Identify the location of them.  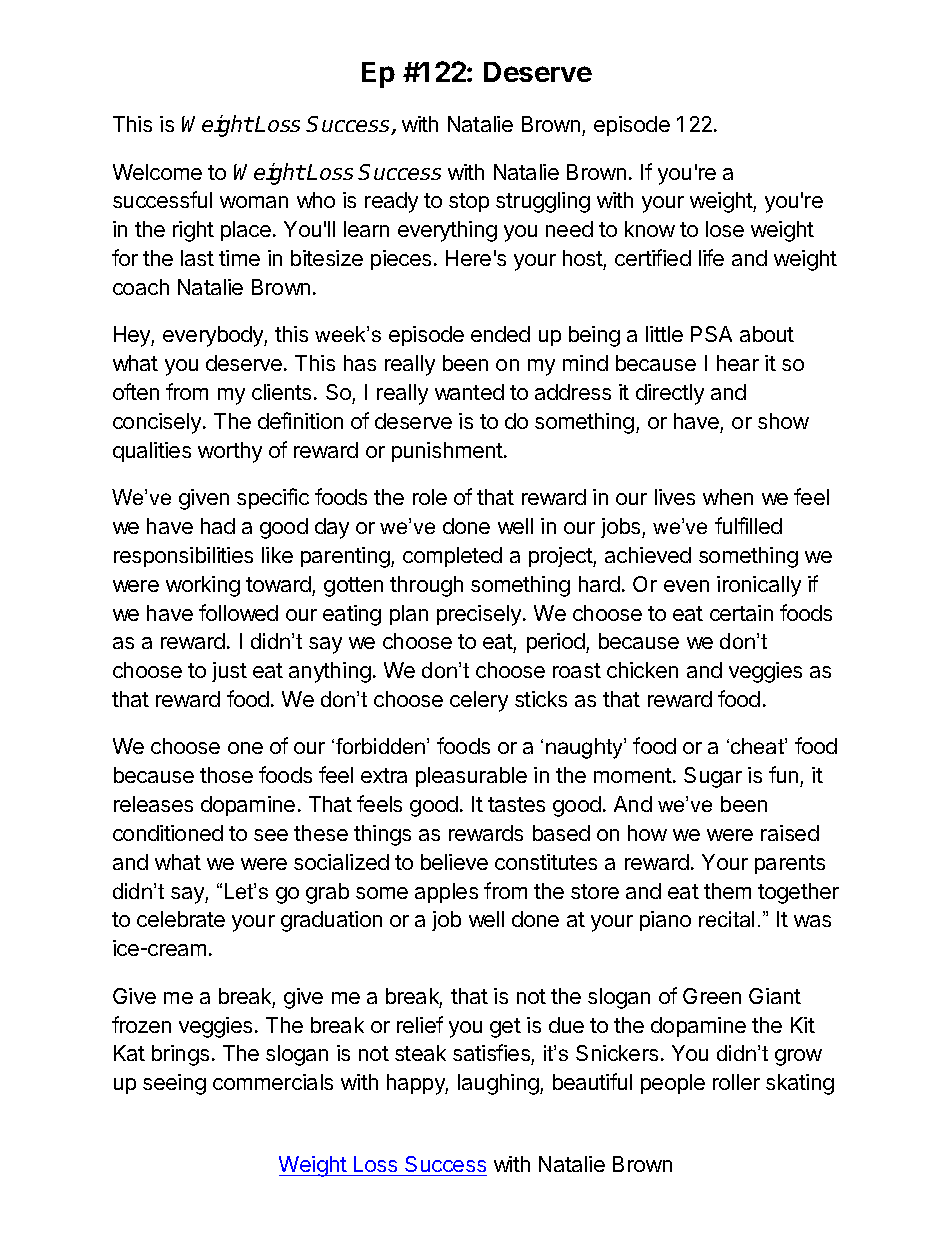
(727, 891).
